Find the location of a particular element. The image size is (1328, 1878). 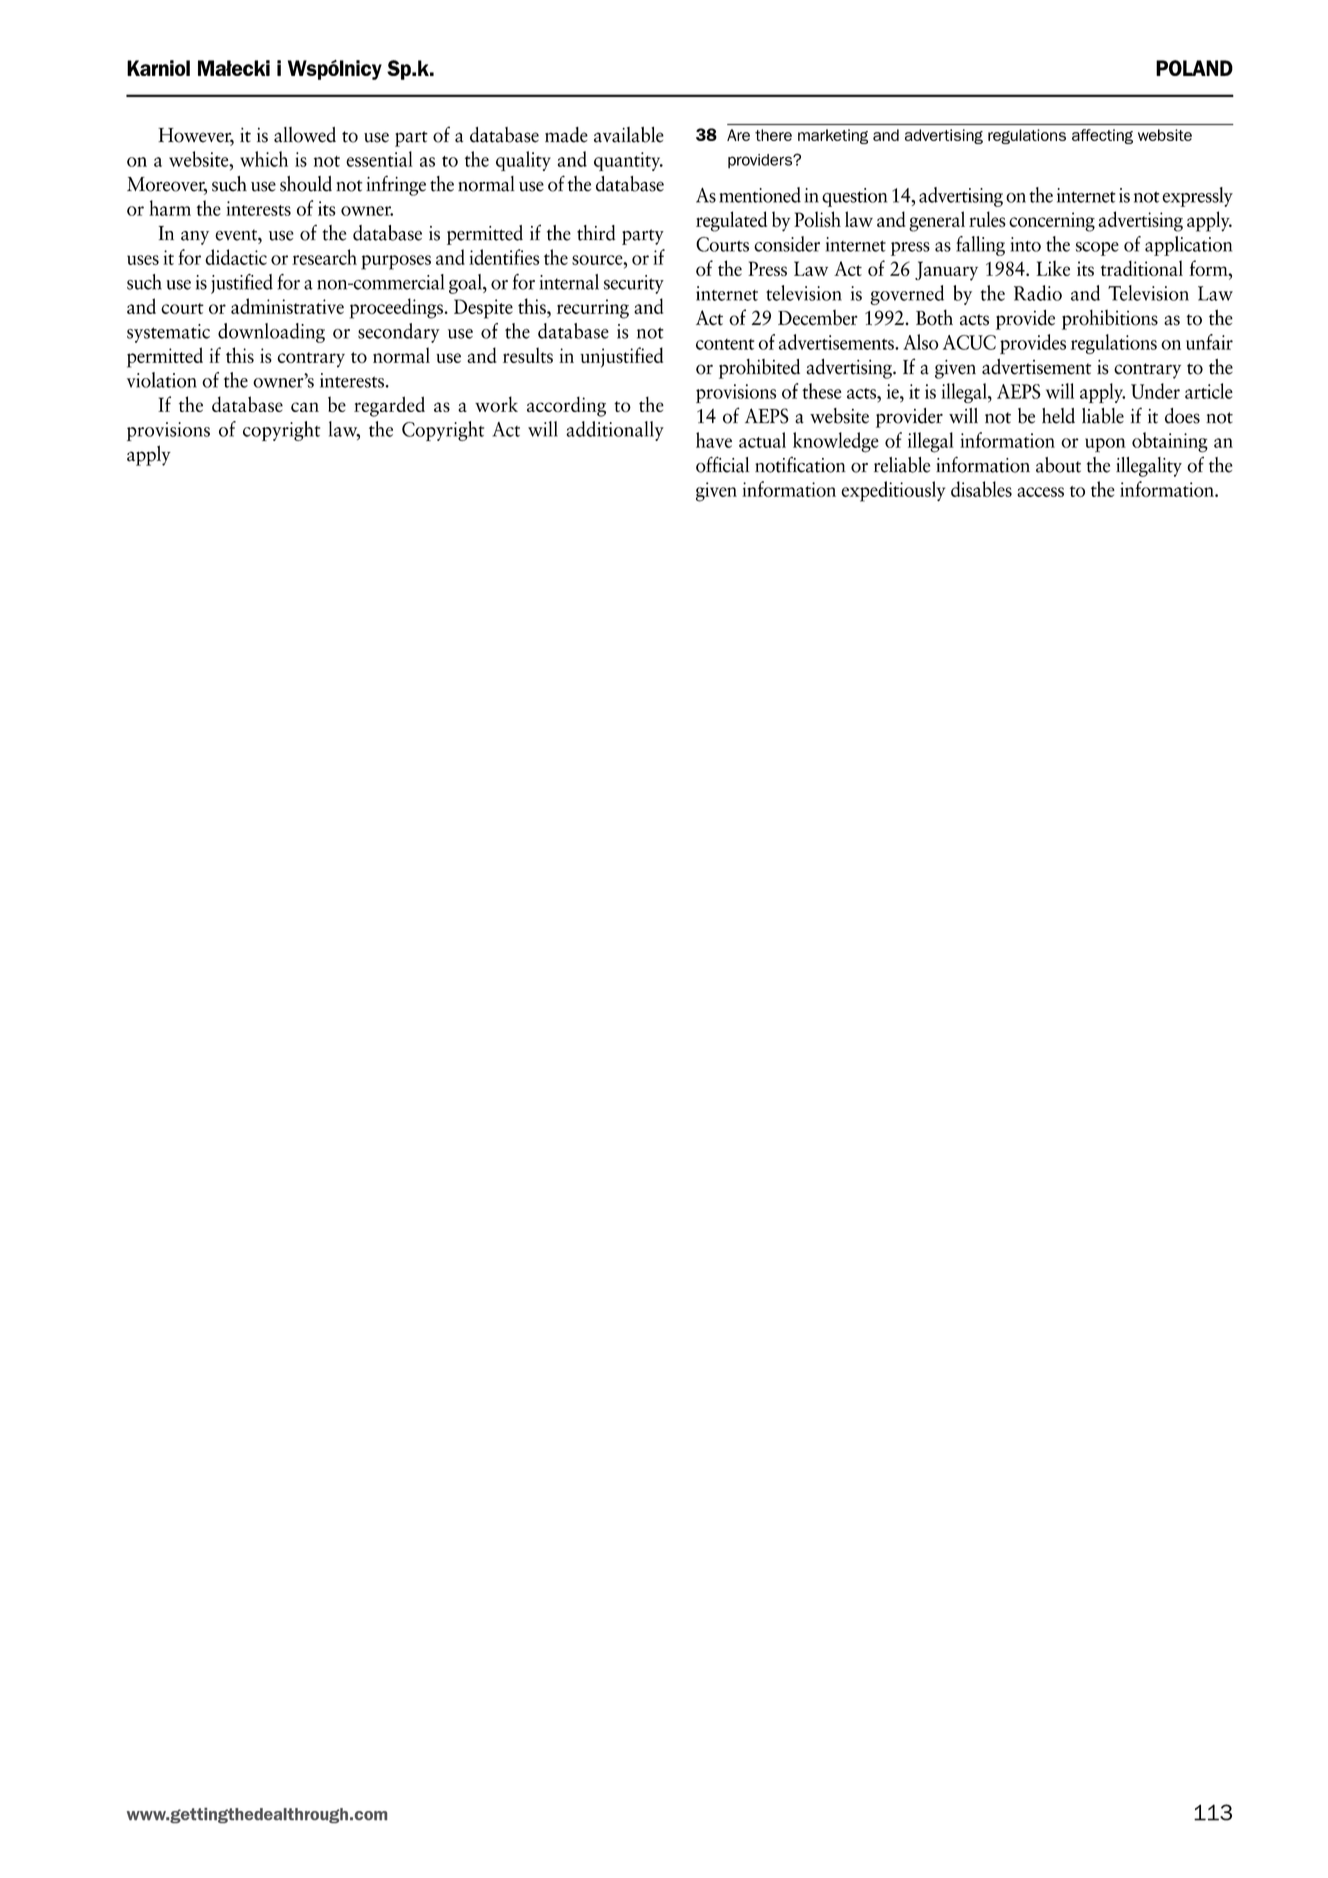

available is located at coordinates (629, 134).
